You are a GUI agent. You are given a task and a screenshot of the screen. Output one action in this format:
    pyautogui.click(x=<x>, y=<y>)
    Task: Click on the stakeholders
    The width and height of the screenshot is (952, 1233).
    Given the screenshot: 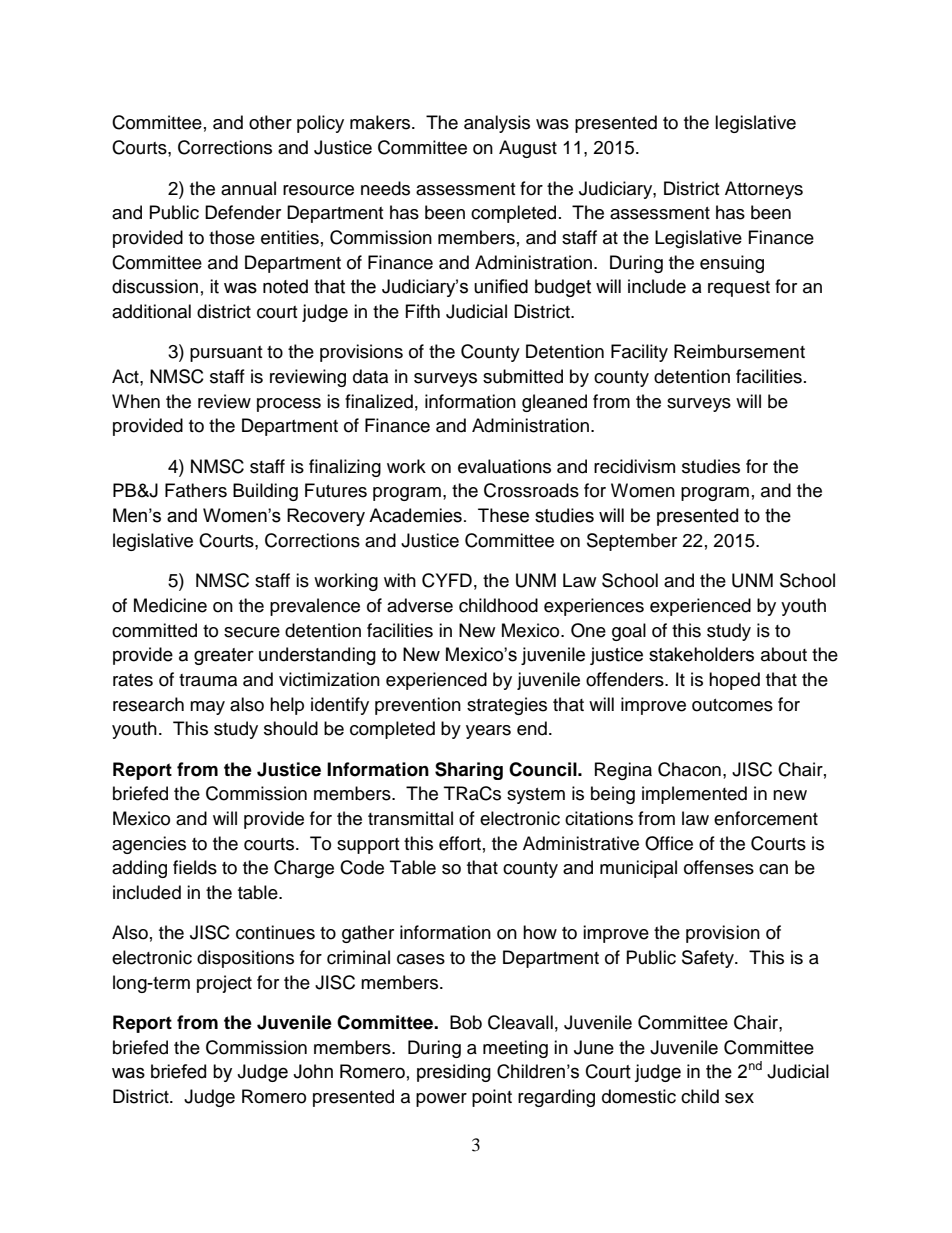 What is the action you would take?
    pyautogui.click(x=701, y=654)
